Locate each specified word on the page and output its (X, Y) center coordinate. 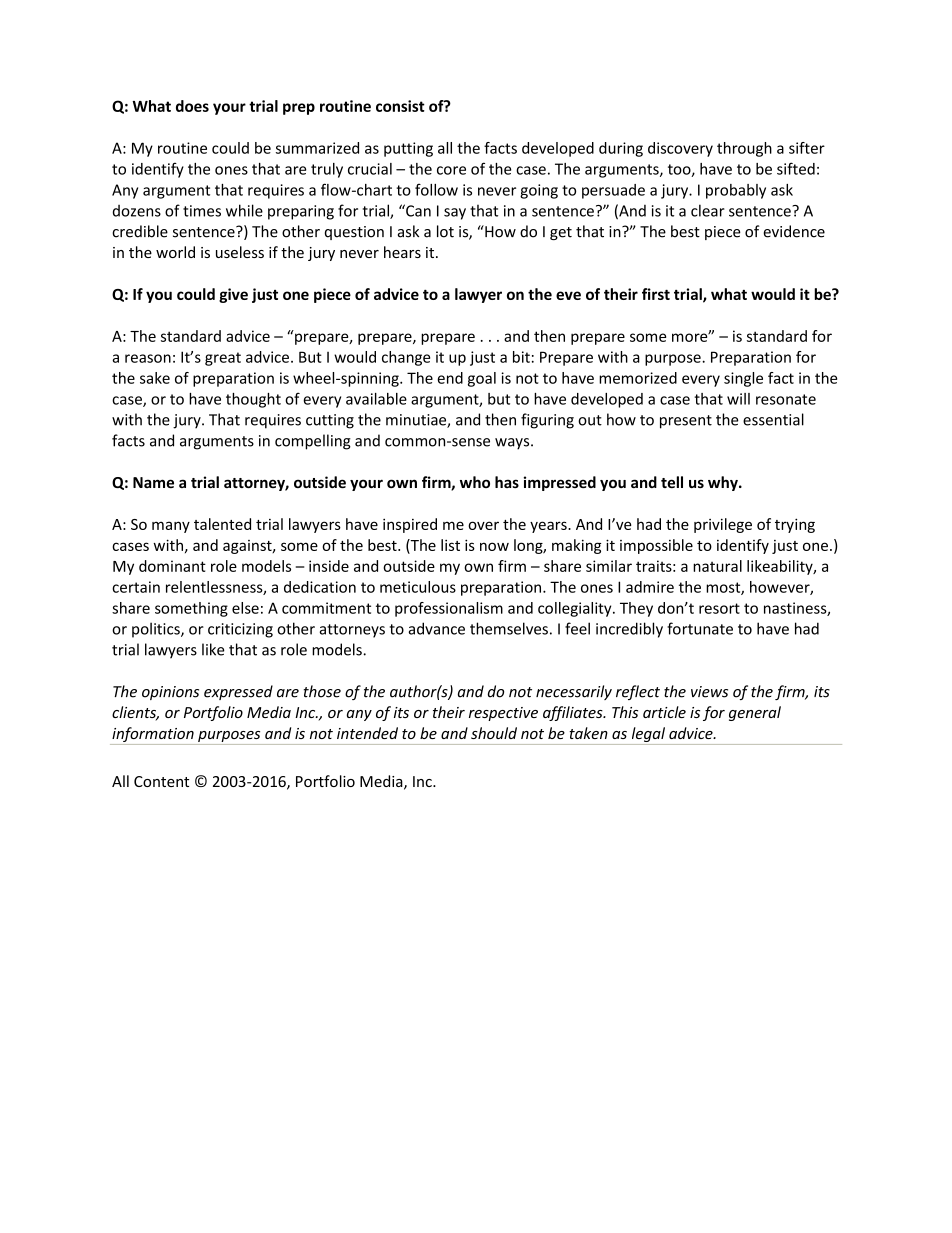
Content (161, 781)
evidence (794, 231)
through (744, 149)
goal (482, 379)
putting (408, 149)
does (192, 106)
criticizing (240, 630)
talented (222, 524)
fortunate (700, 628)
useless (240, 252)
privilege (723, 525)
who (475, 482)
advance (436, 628)
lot (445, 231)
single (743, 379)
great (223, 359)
